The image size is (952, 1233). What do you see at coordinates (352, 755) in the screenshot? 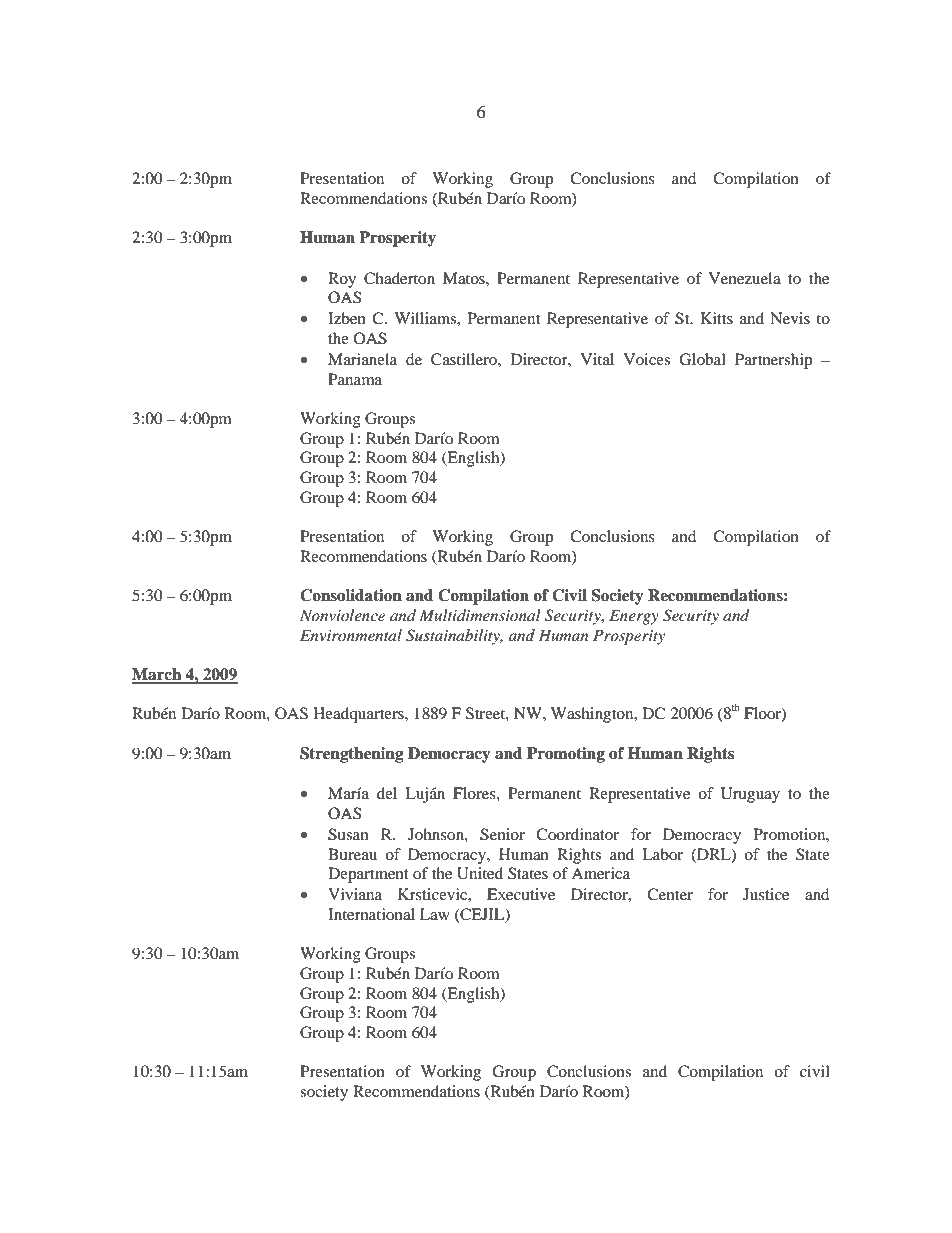
I see `Strengthening` at bounding box center [352, 755].
